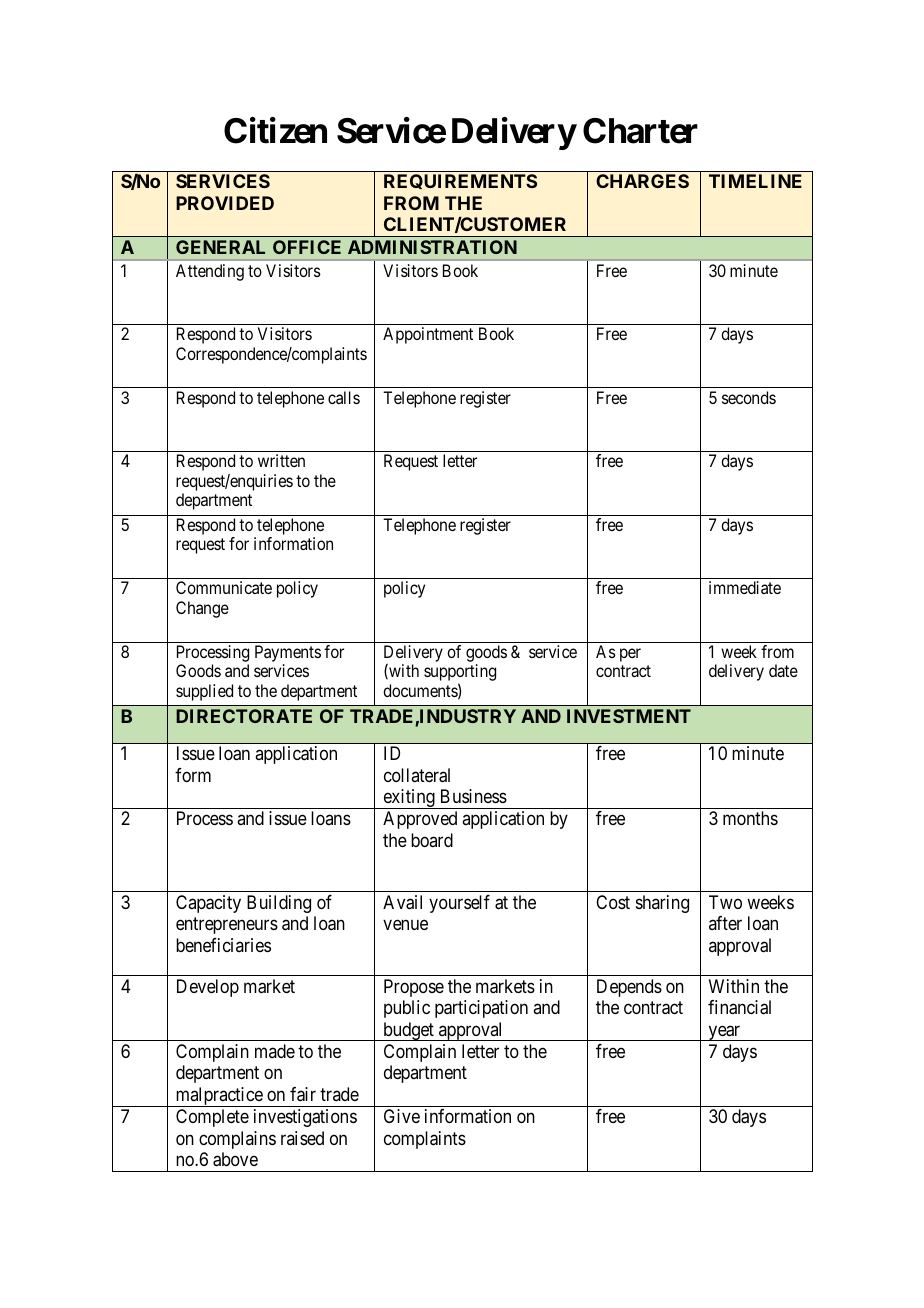 Image resolution: width=924 pixels, height=1308 pixels. I want to click on raised, so click(302, 1138).
